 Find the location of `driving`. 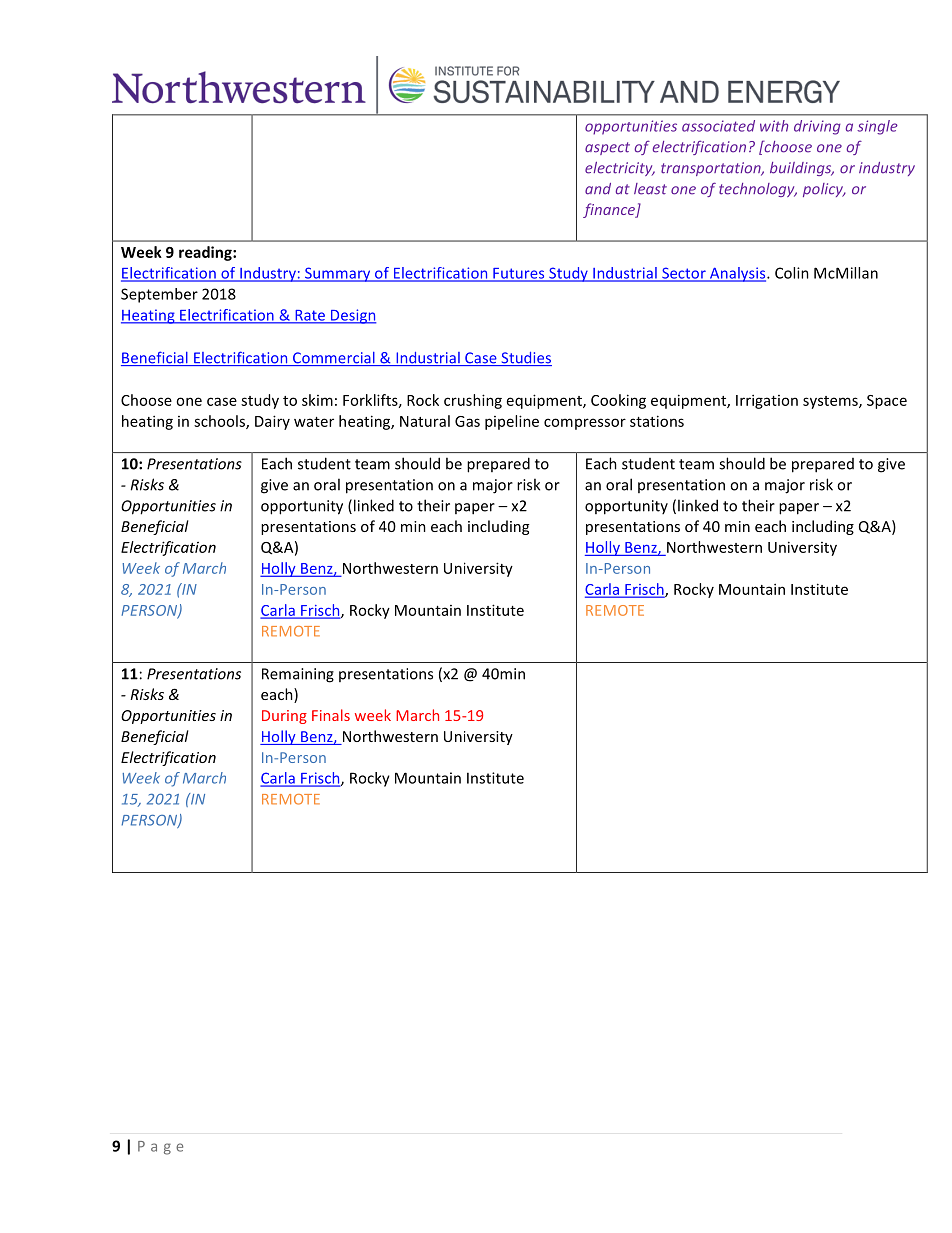

driving is located at coordinates (817, 127).
